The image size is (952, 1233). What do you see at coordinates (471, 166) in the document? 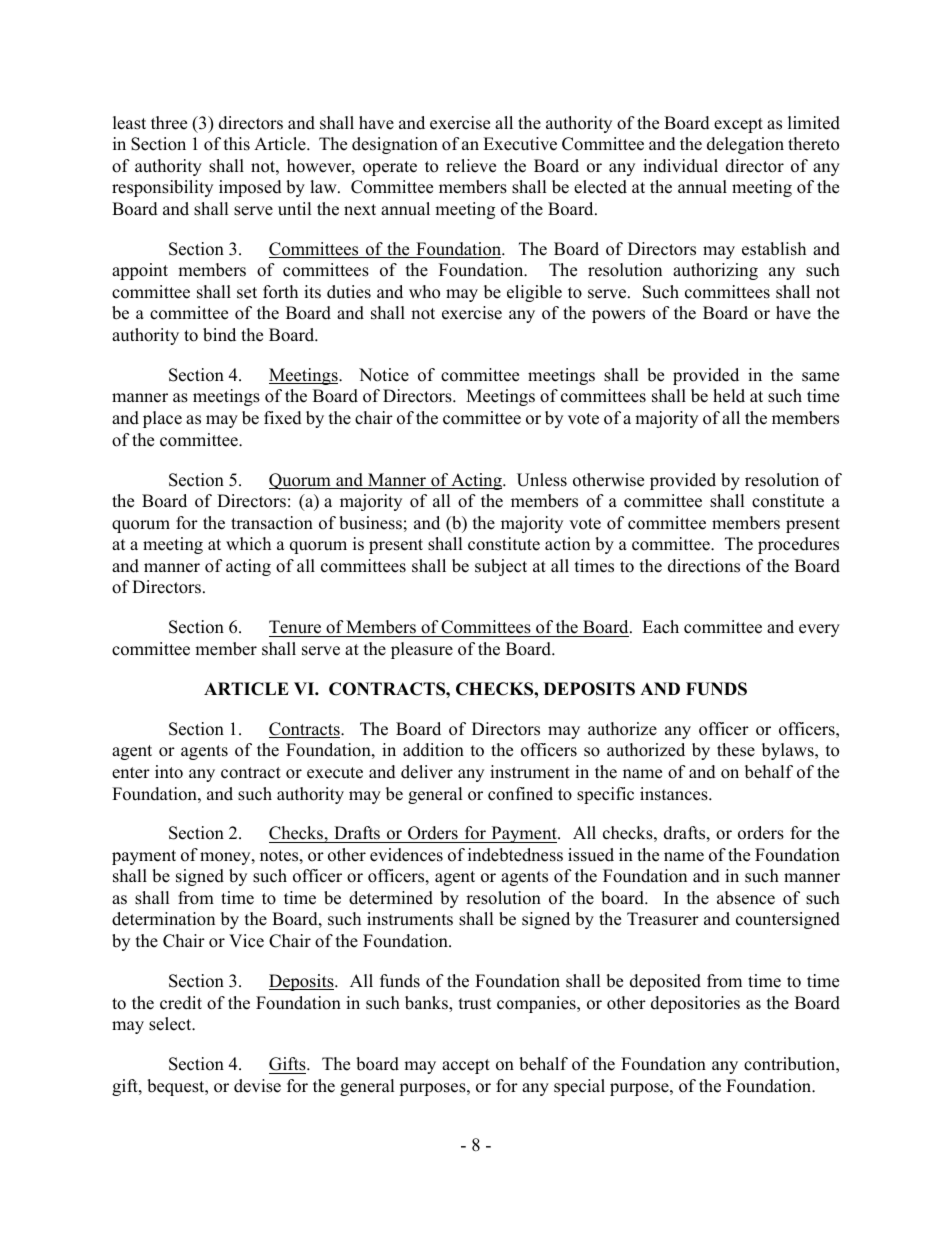
I see `relieve` at bounding box center [471, 166].
